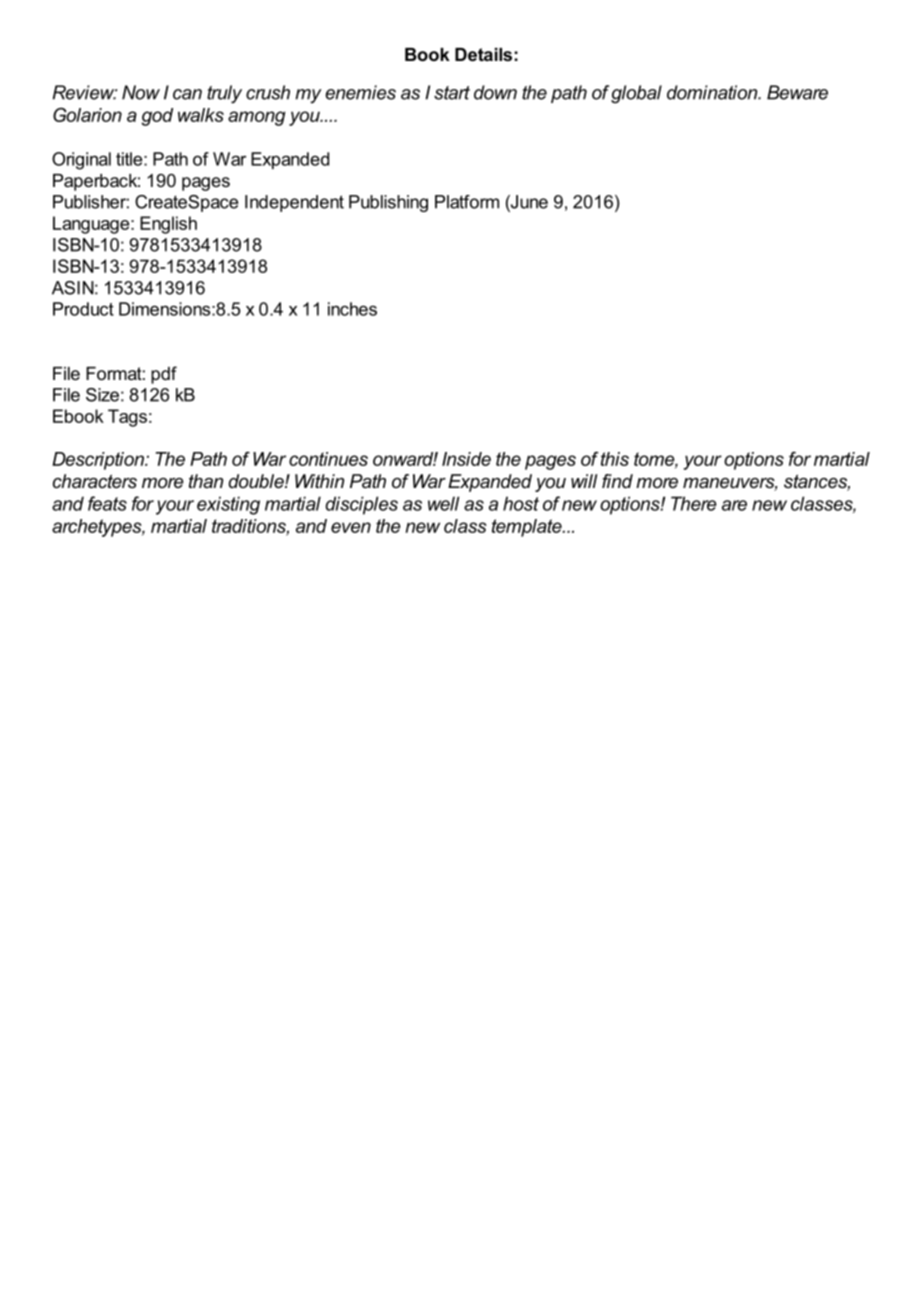 The width and height of the image is (924, 1308). I want to click on this, so click(615, 459).
